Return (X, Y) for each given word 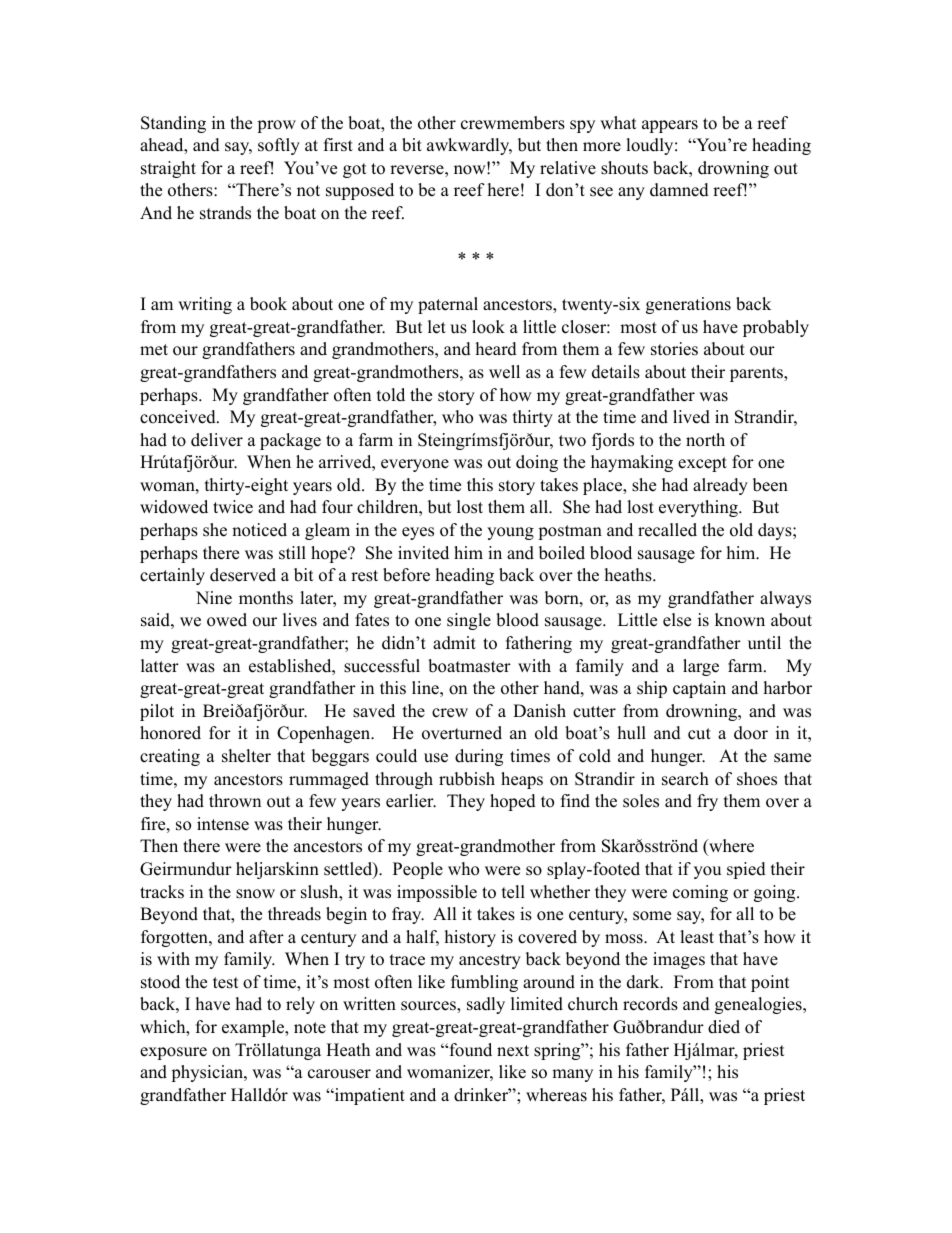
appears (670, 126)
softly (279, 146)
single (469, 621)
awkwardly (469, 146)
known (740, 620)
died (724, 1027)
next (513, 1051)
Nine (214, 598)
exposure (173, 1053)
